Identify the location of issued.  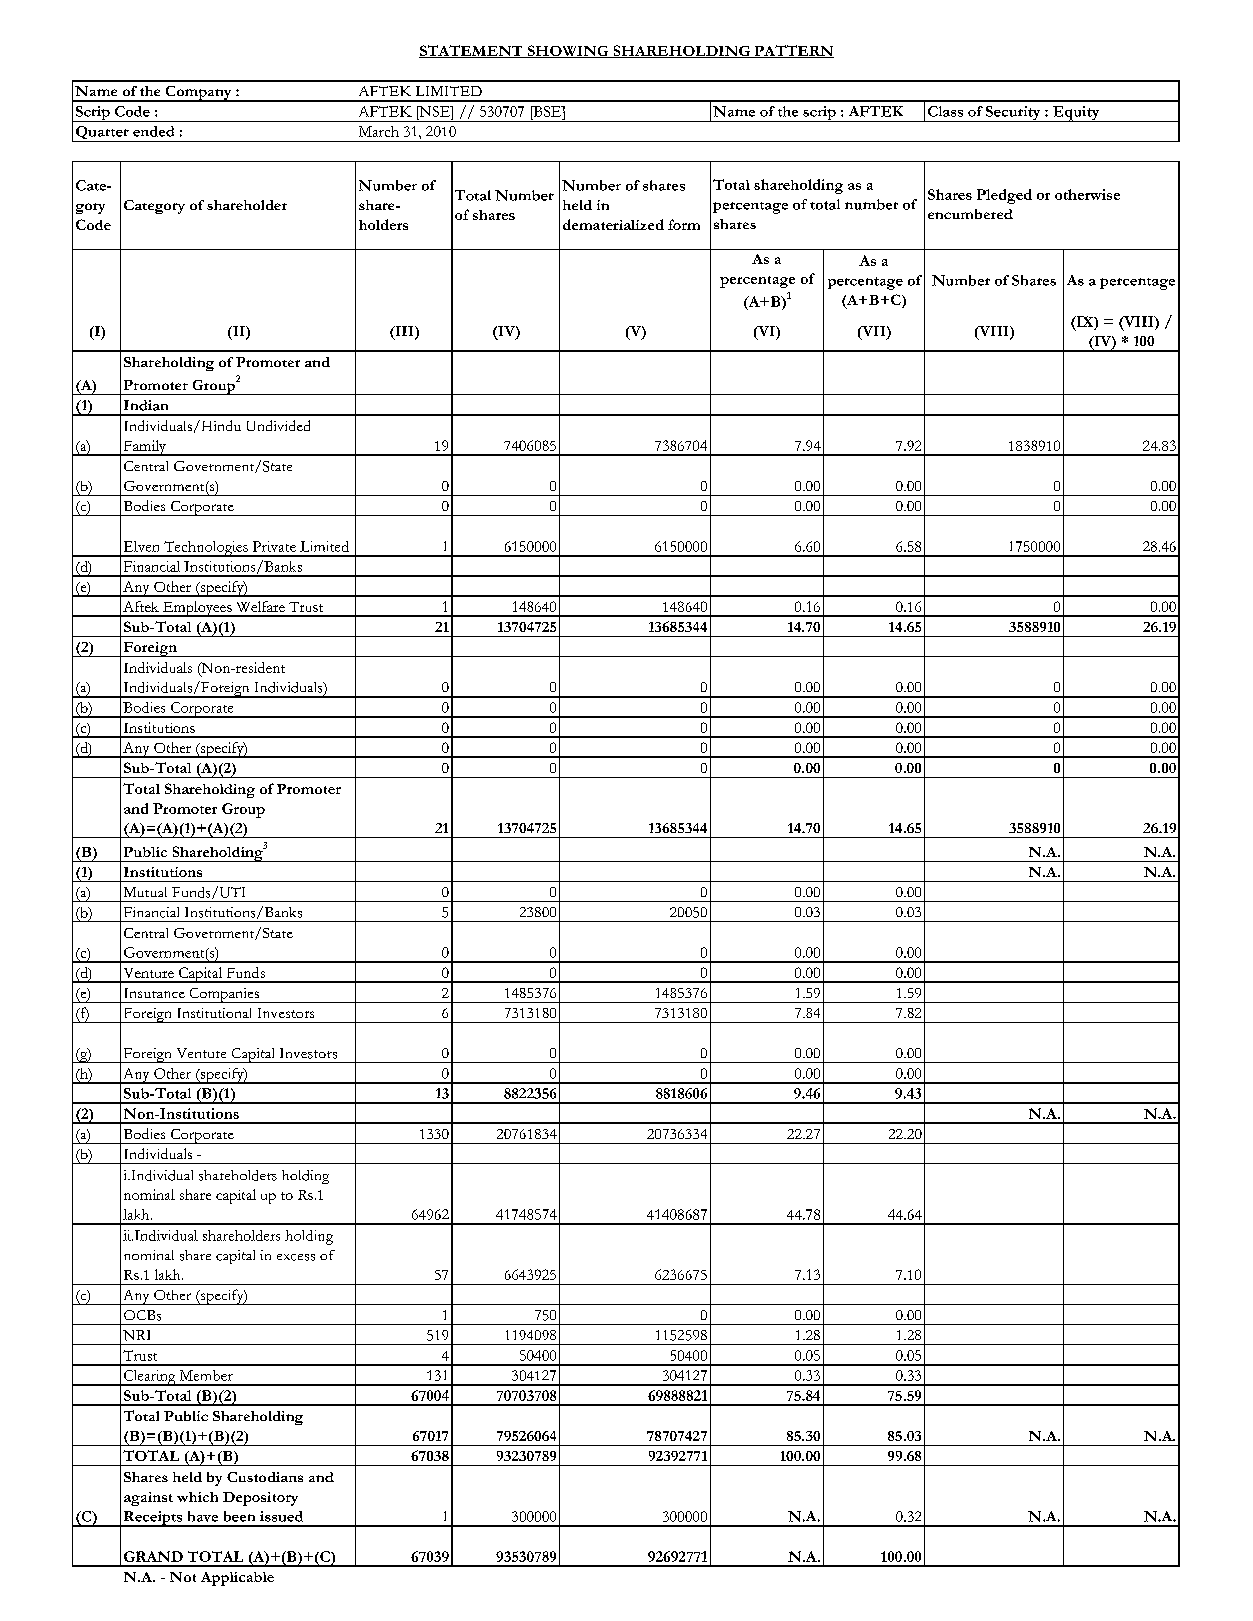
(281, 1516).
